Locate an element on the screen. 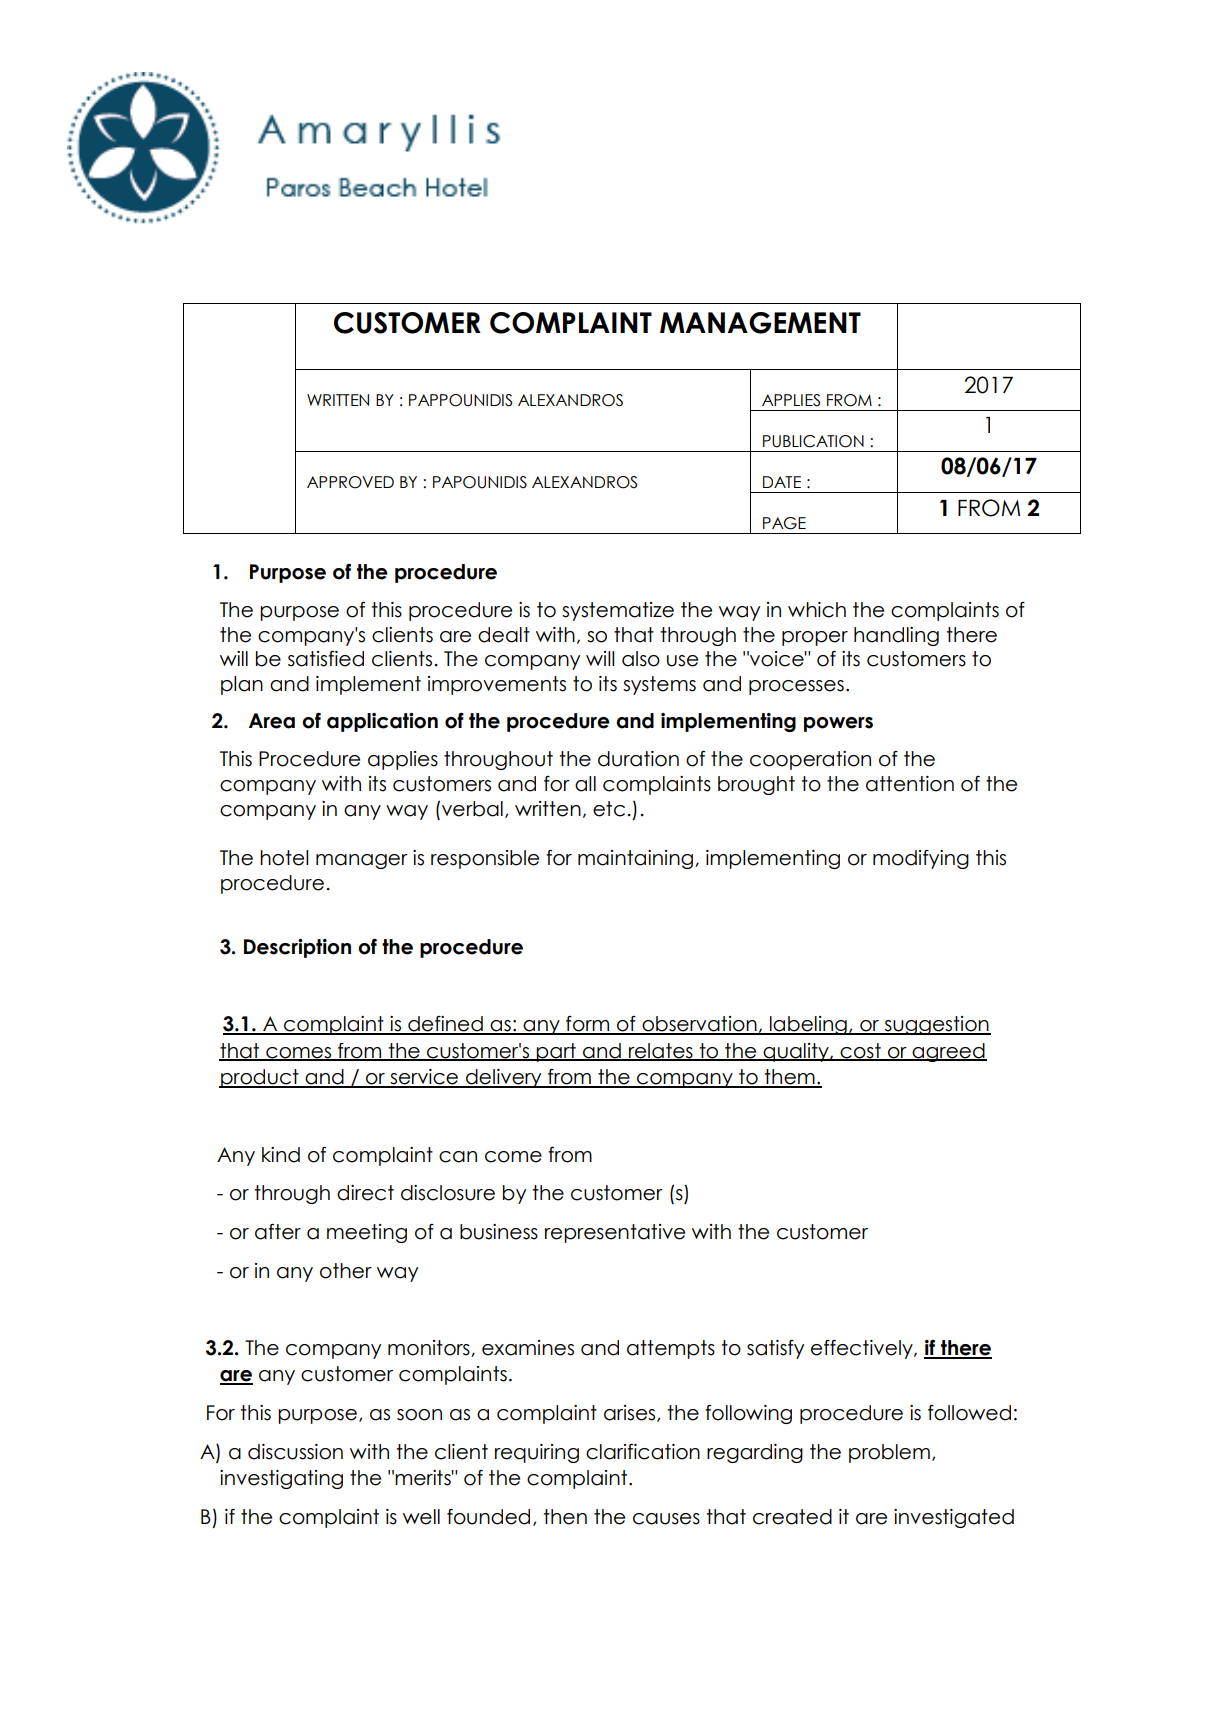 This screenshot has width=1211, height=1713. investigating is located at coordinates (281, 1479).
